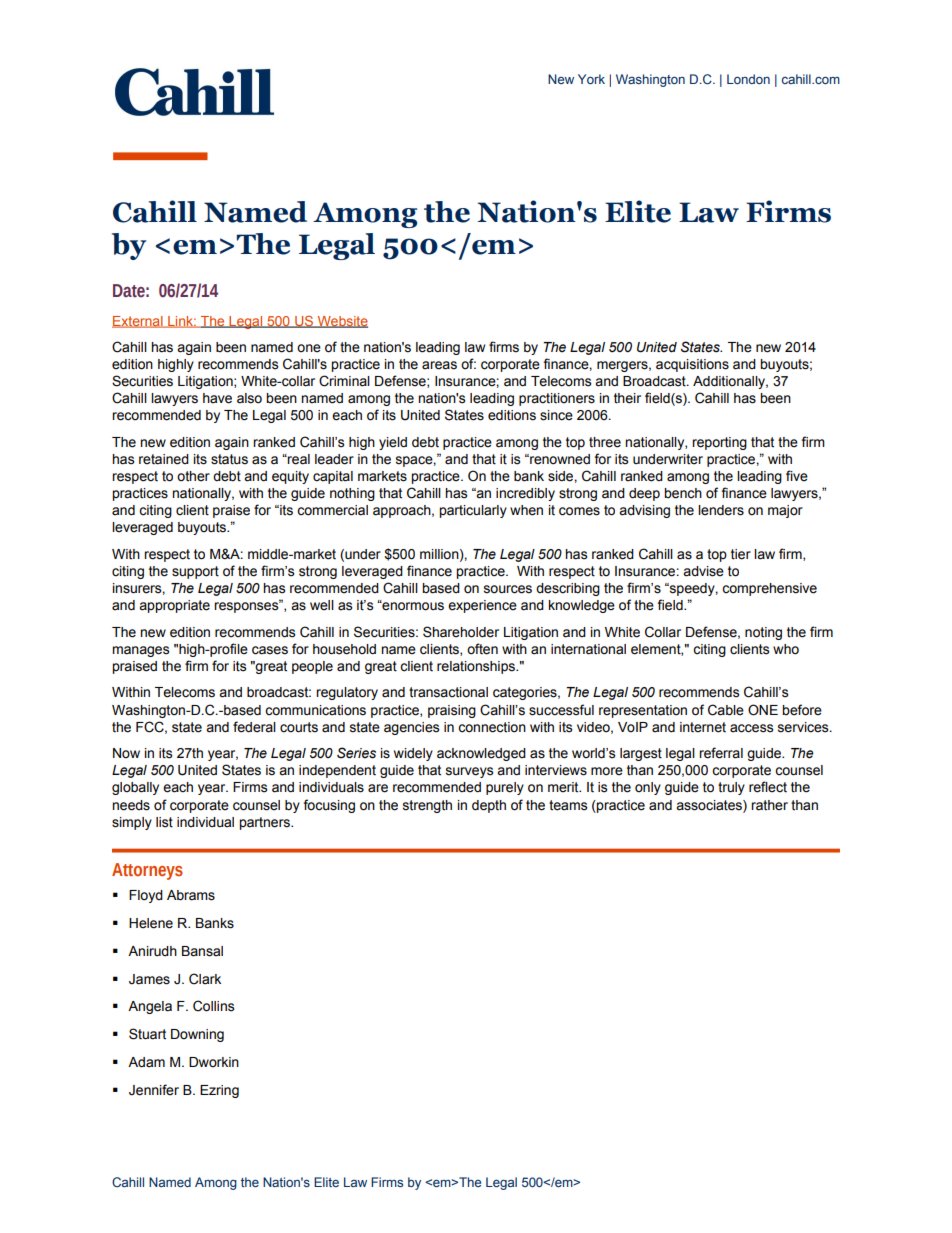  Describe the element at coordinates (748, 79) in the screenshot. I see `London` at that location.
